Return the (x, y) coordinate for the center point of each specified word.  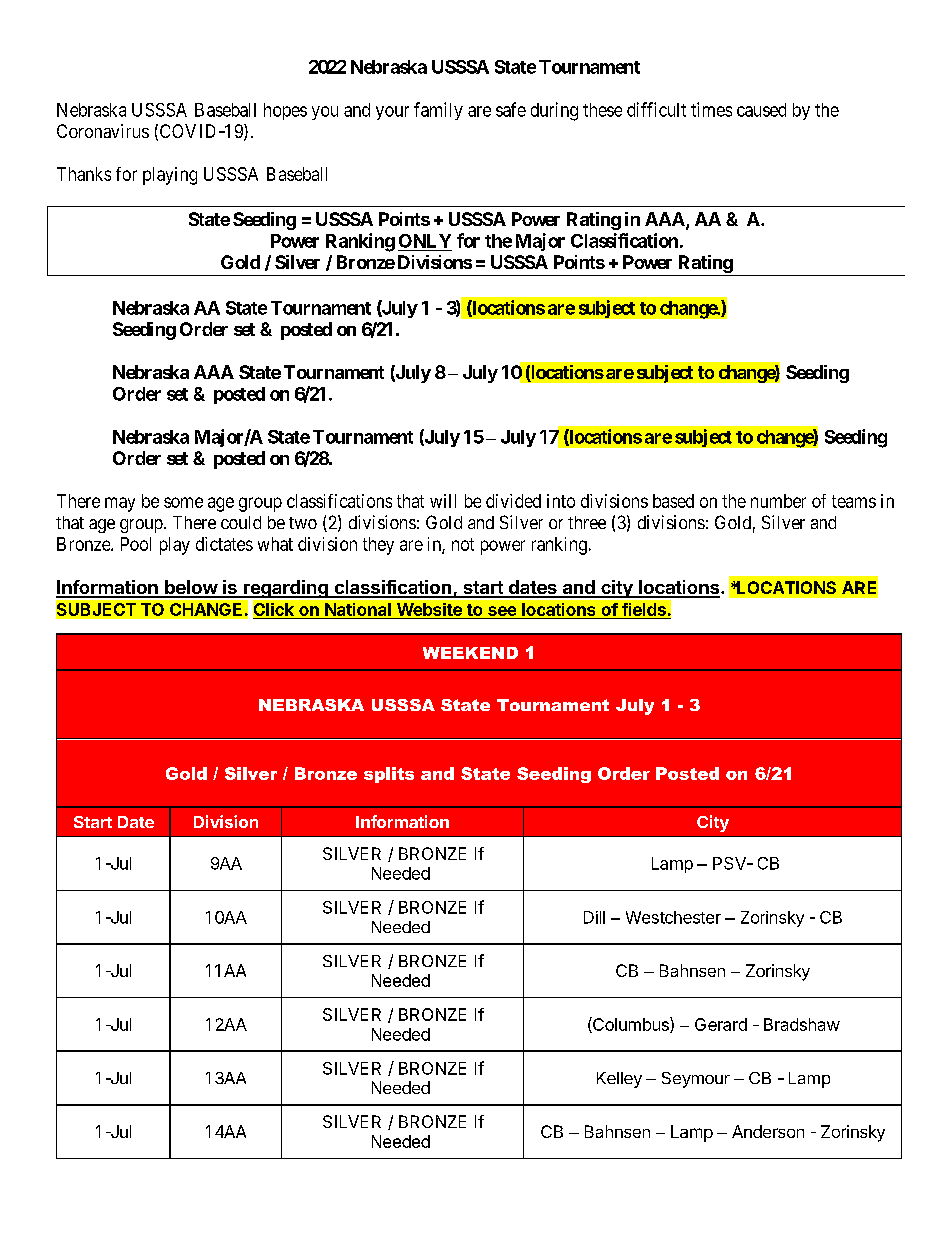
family (438, 111)
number (778, 501)
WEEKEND (470, 653)
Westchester (673, 917)
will (443, 501)
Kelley (619, 1080)
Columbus (631, 1025)
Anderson (768, 1131)
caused (761, 110)
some (183, 502)
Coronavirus (103, 131)
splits (389, 775)
